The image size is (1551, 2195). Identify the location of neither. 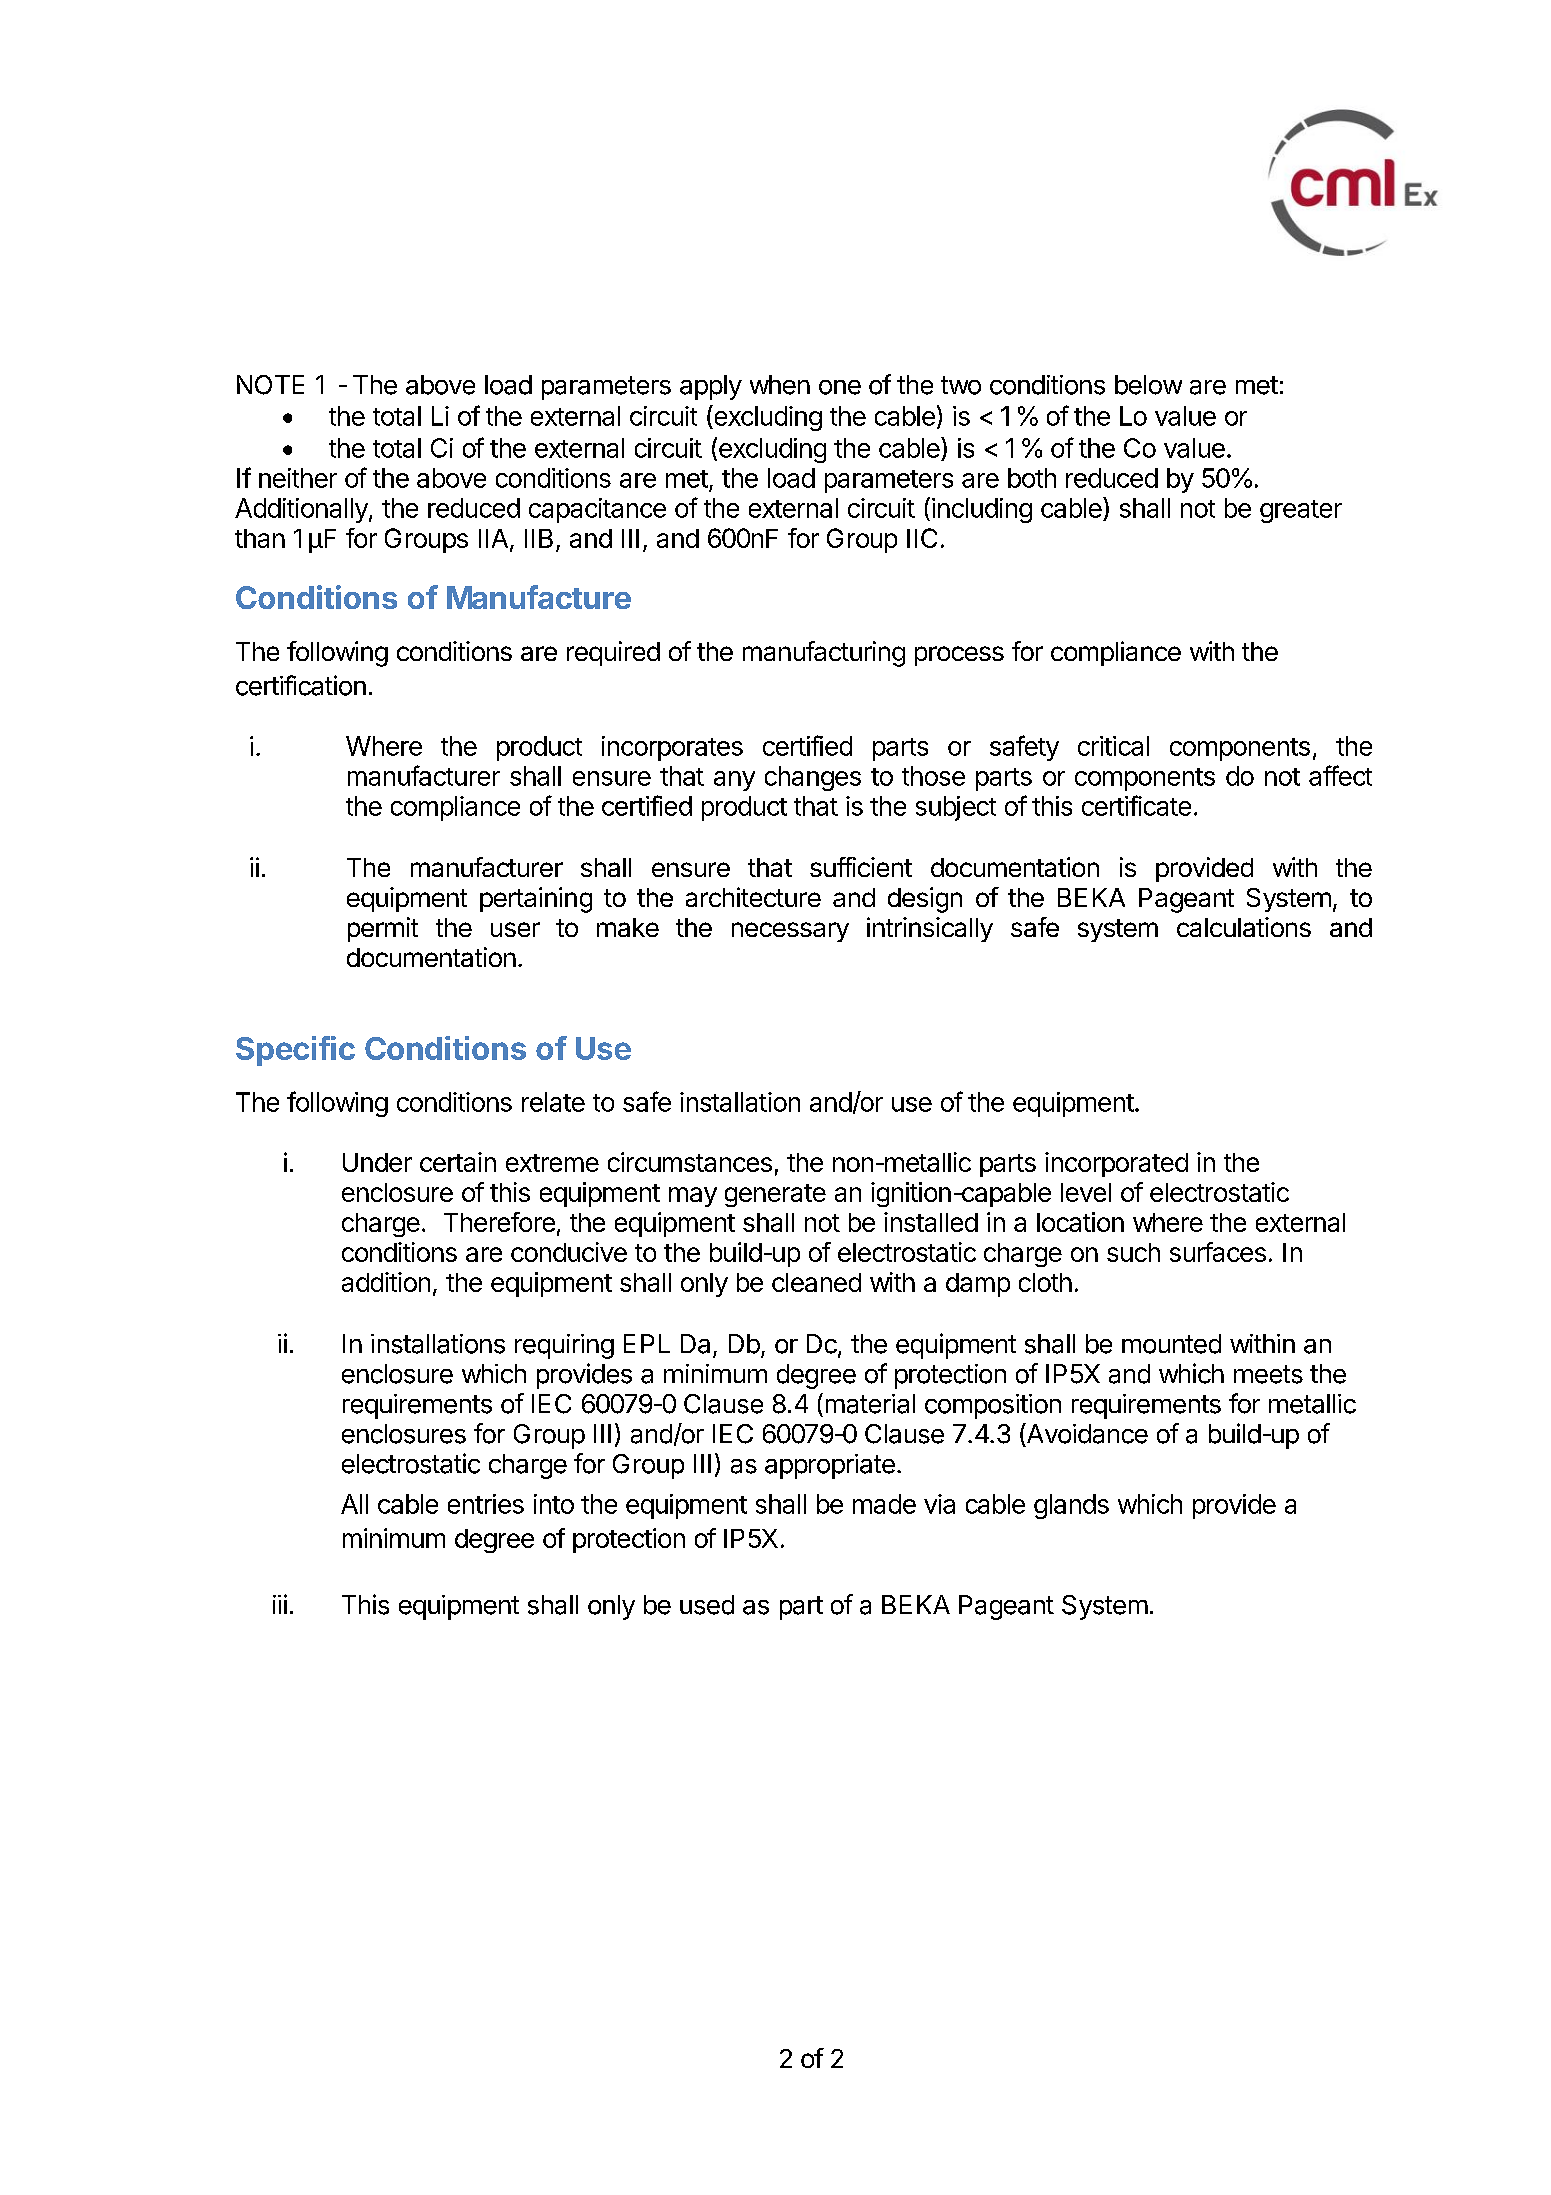
(298, 478).
